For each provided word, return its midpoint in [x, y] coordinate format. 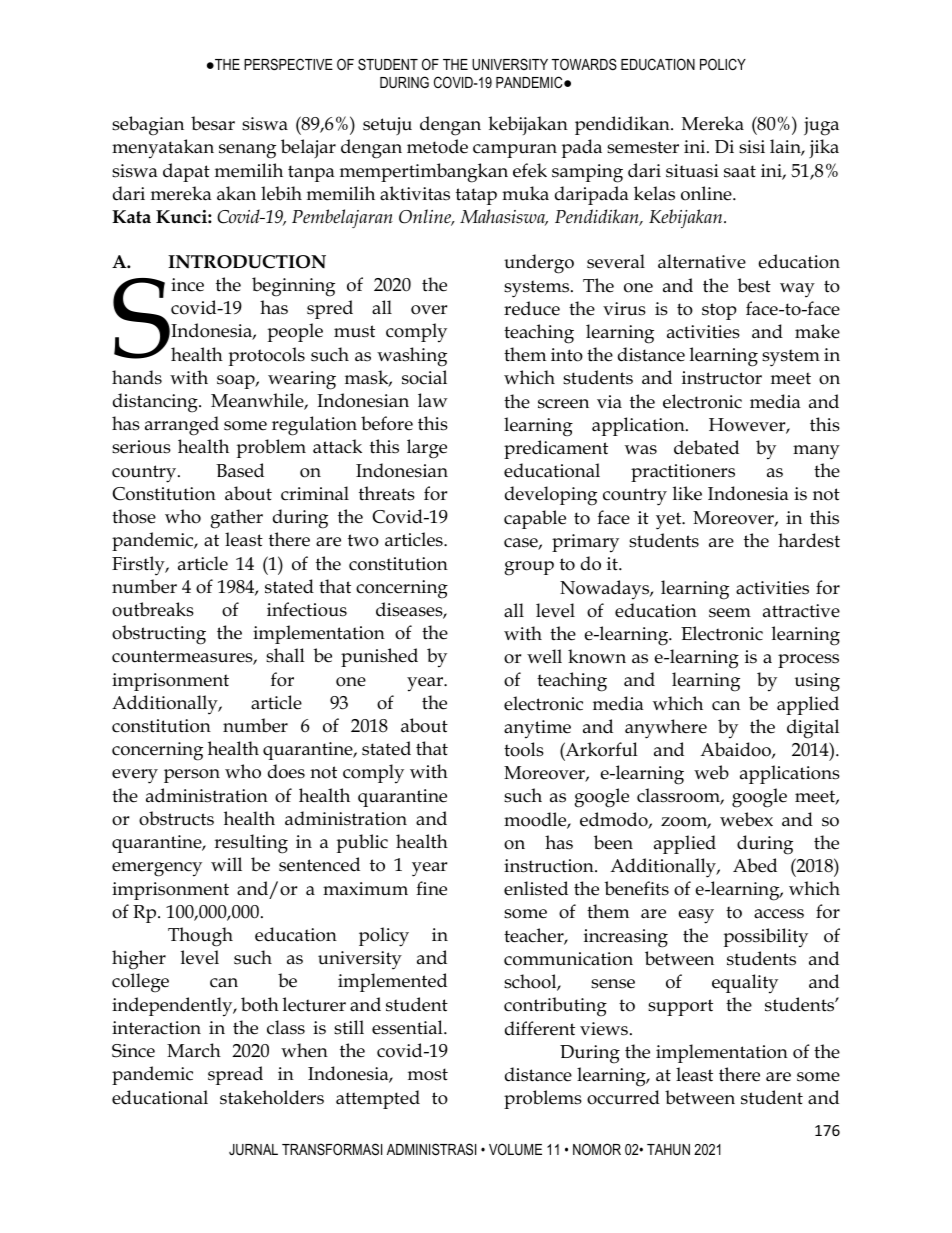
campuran [515, 151]
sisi [752, 147]
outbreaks [153, 609]
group [529, 568]
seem [730, 613]
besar [213, 123]
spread [235, 1075]
